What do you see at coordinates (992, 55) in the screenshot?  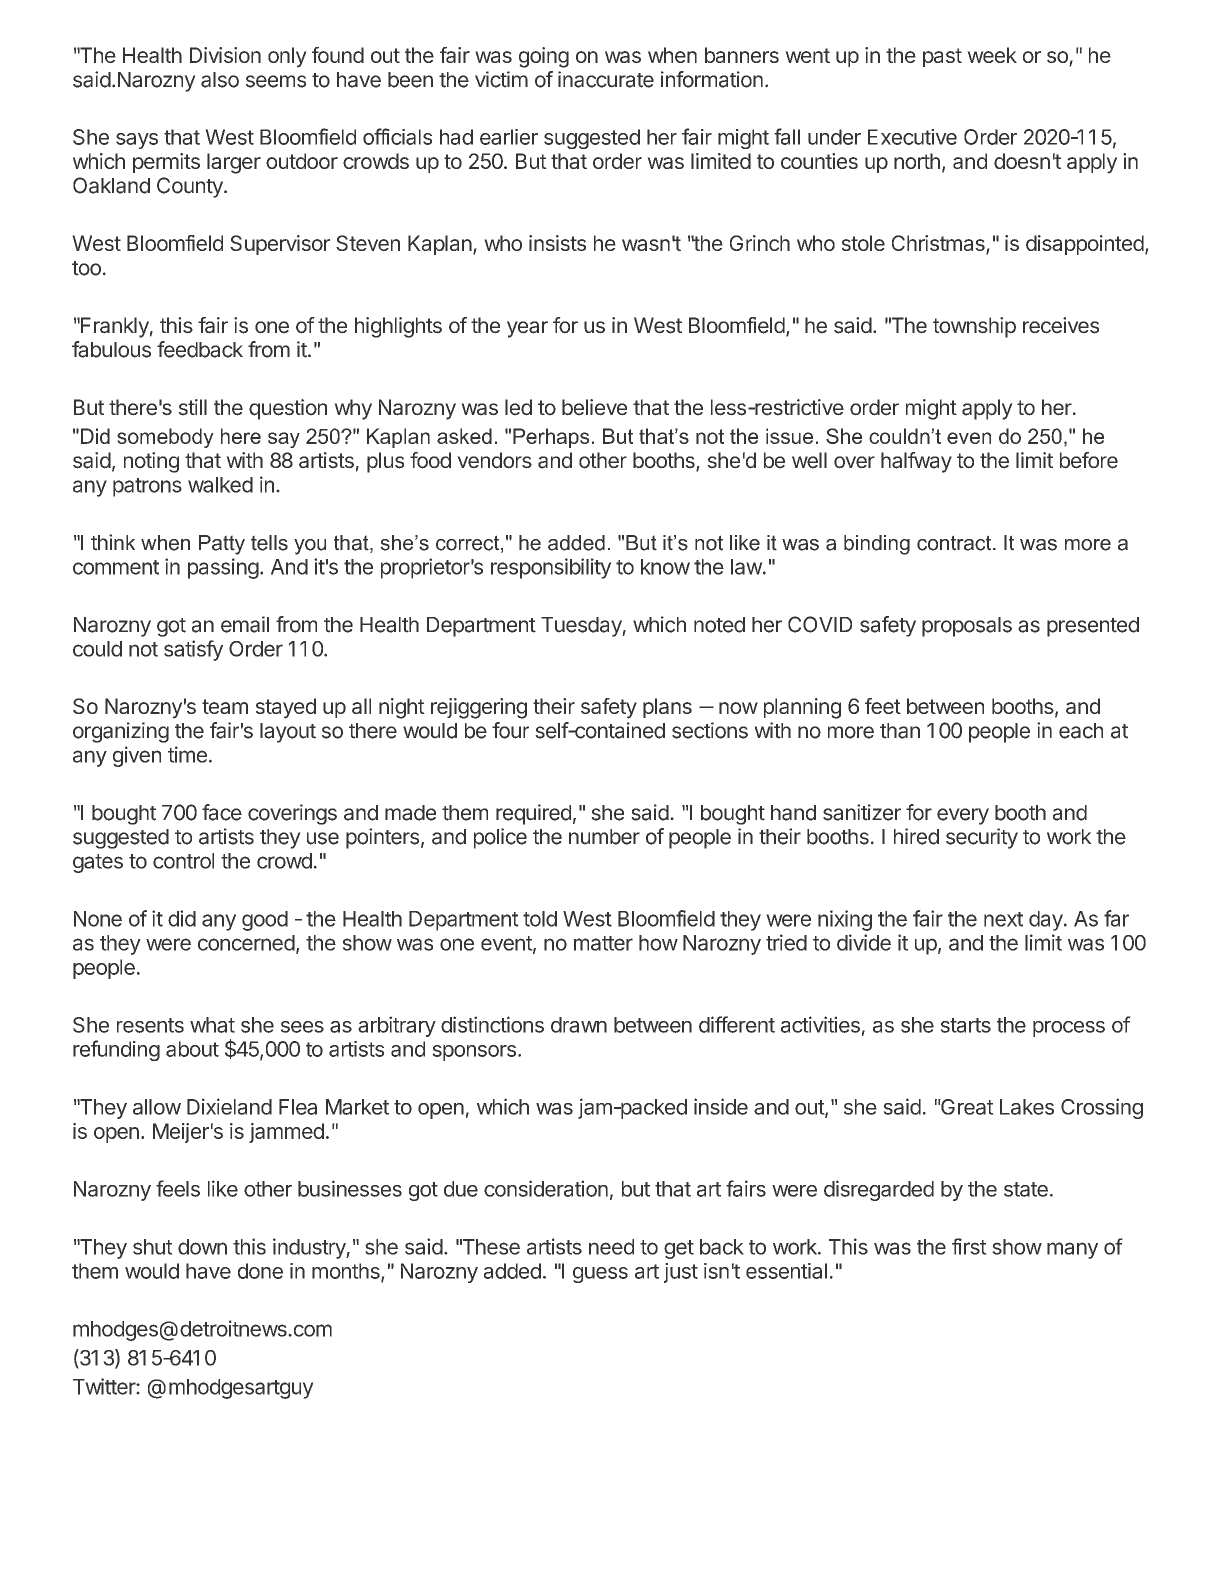 I see `week` at bounding box center [992, 55].
